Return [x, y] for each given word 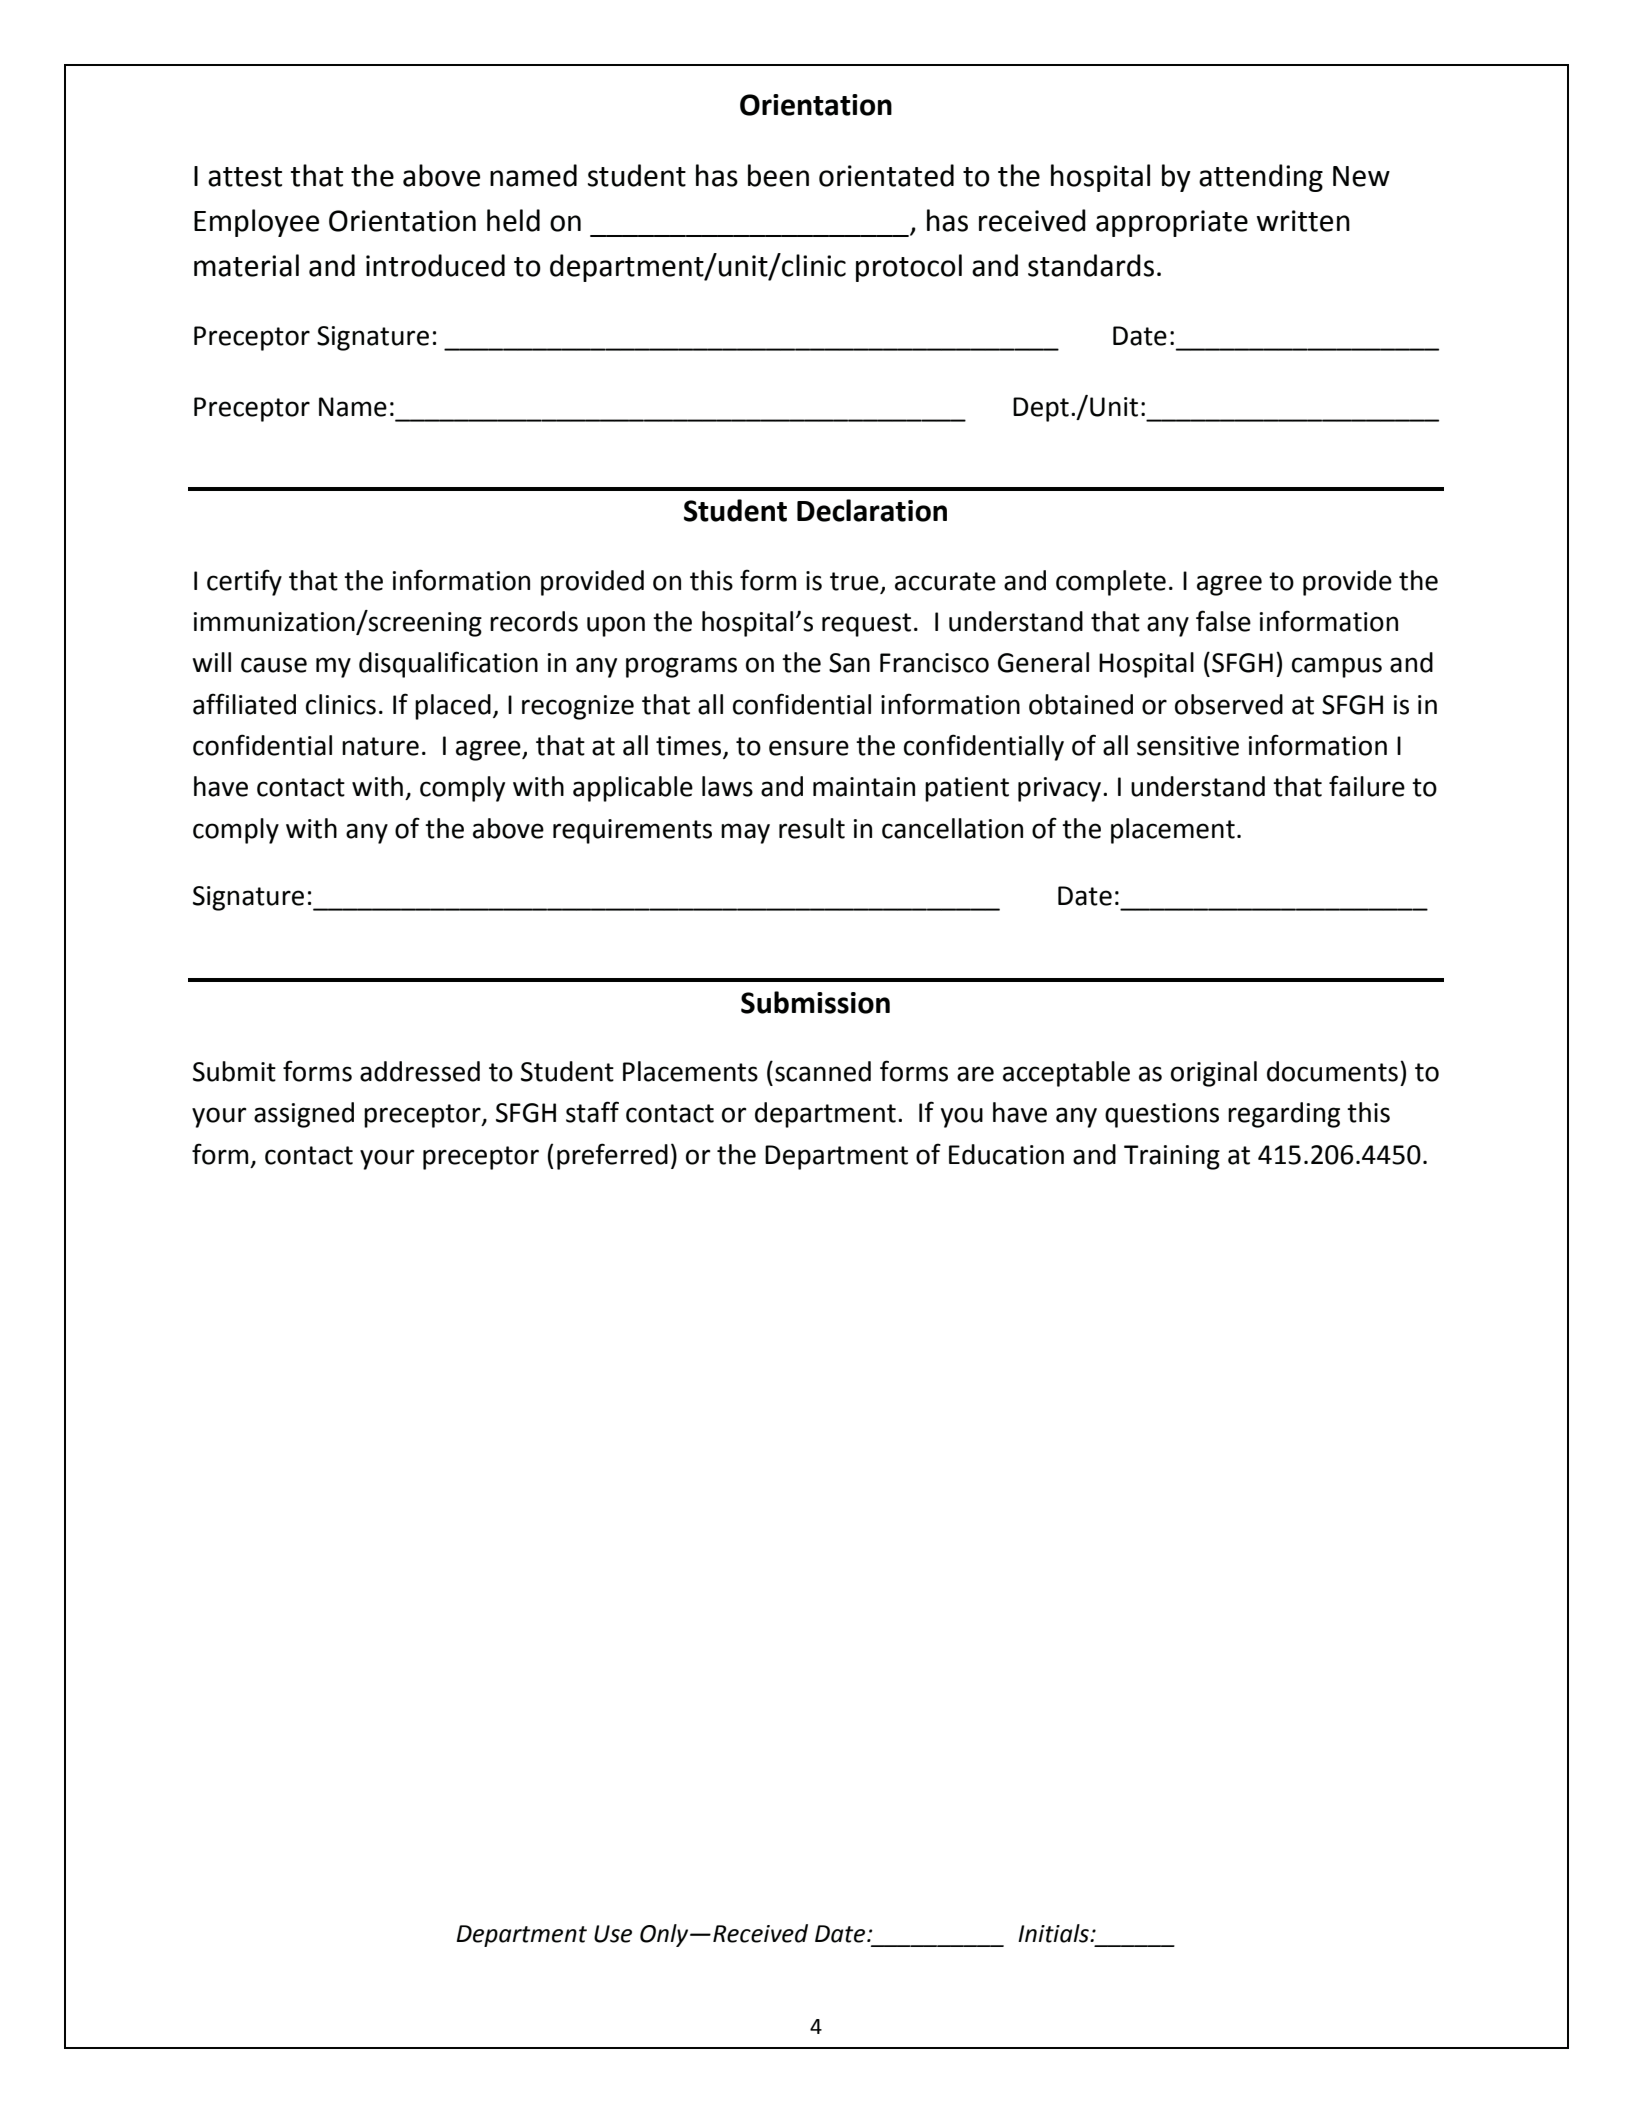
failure [1367, 786]
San [849, 663]
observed [1229, 704]
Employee [256, 223]
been [778, 175]
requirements [632, 831]
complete [1111, 583]
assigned [304, 1115]
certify [244, 582]
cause [274, 665]
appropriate [1172, 223]
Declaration [872, 510]
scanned [823, 1071]
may [745, 833]
